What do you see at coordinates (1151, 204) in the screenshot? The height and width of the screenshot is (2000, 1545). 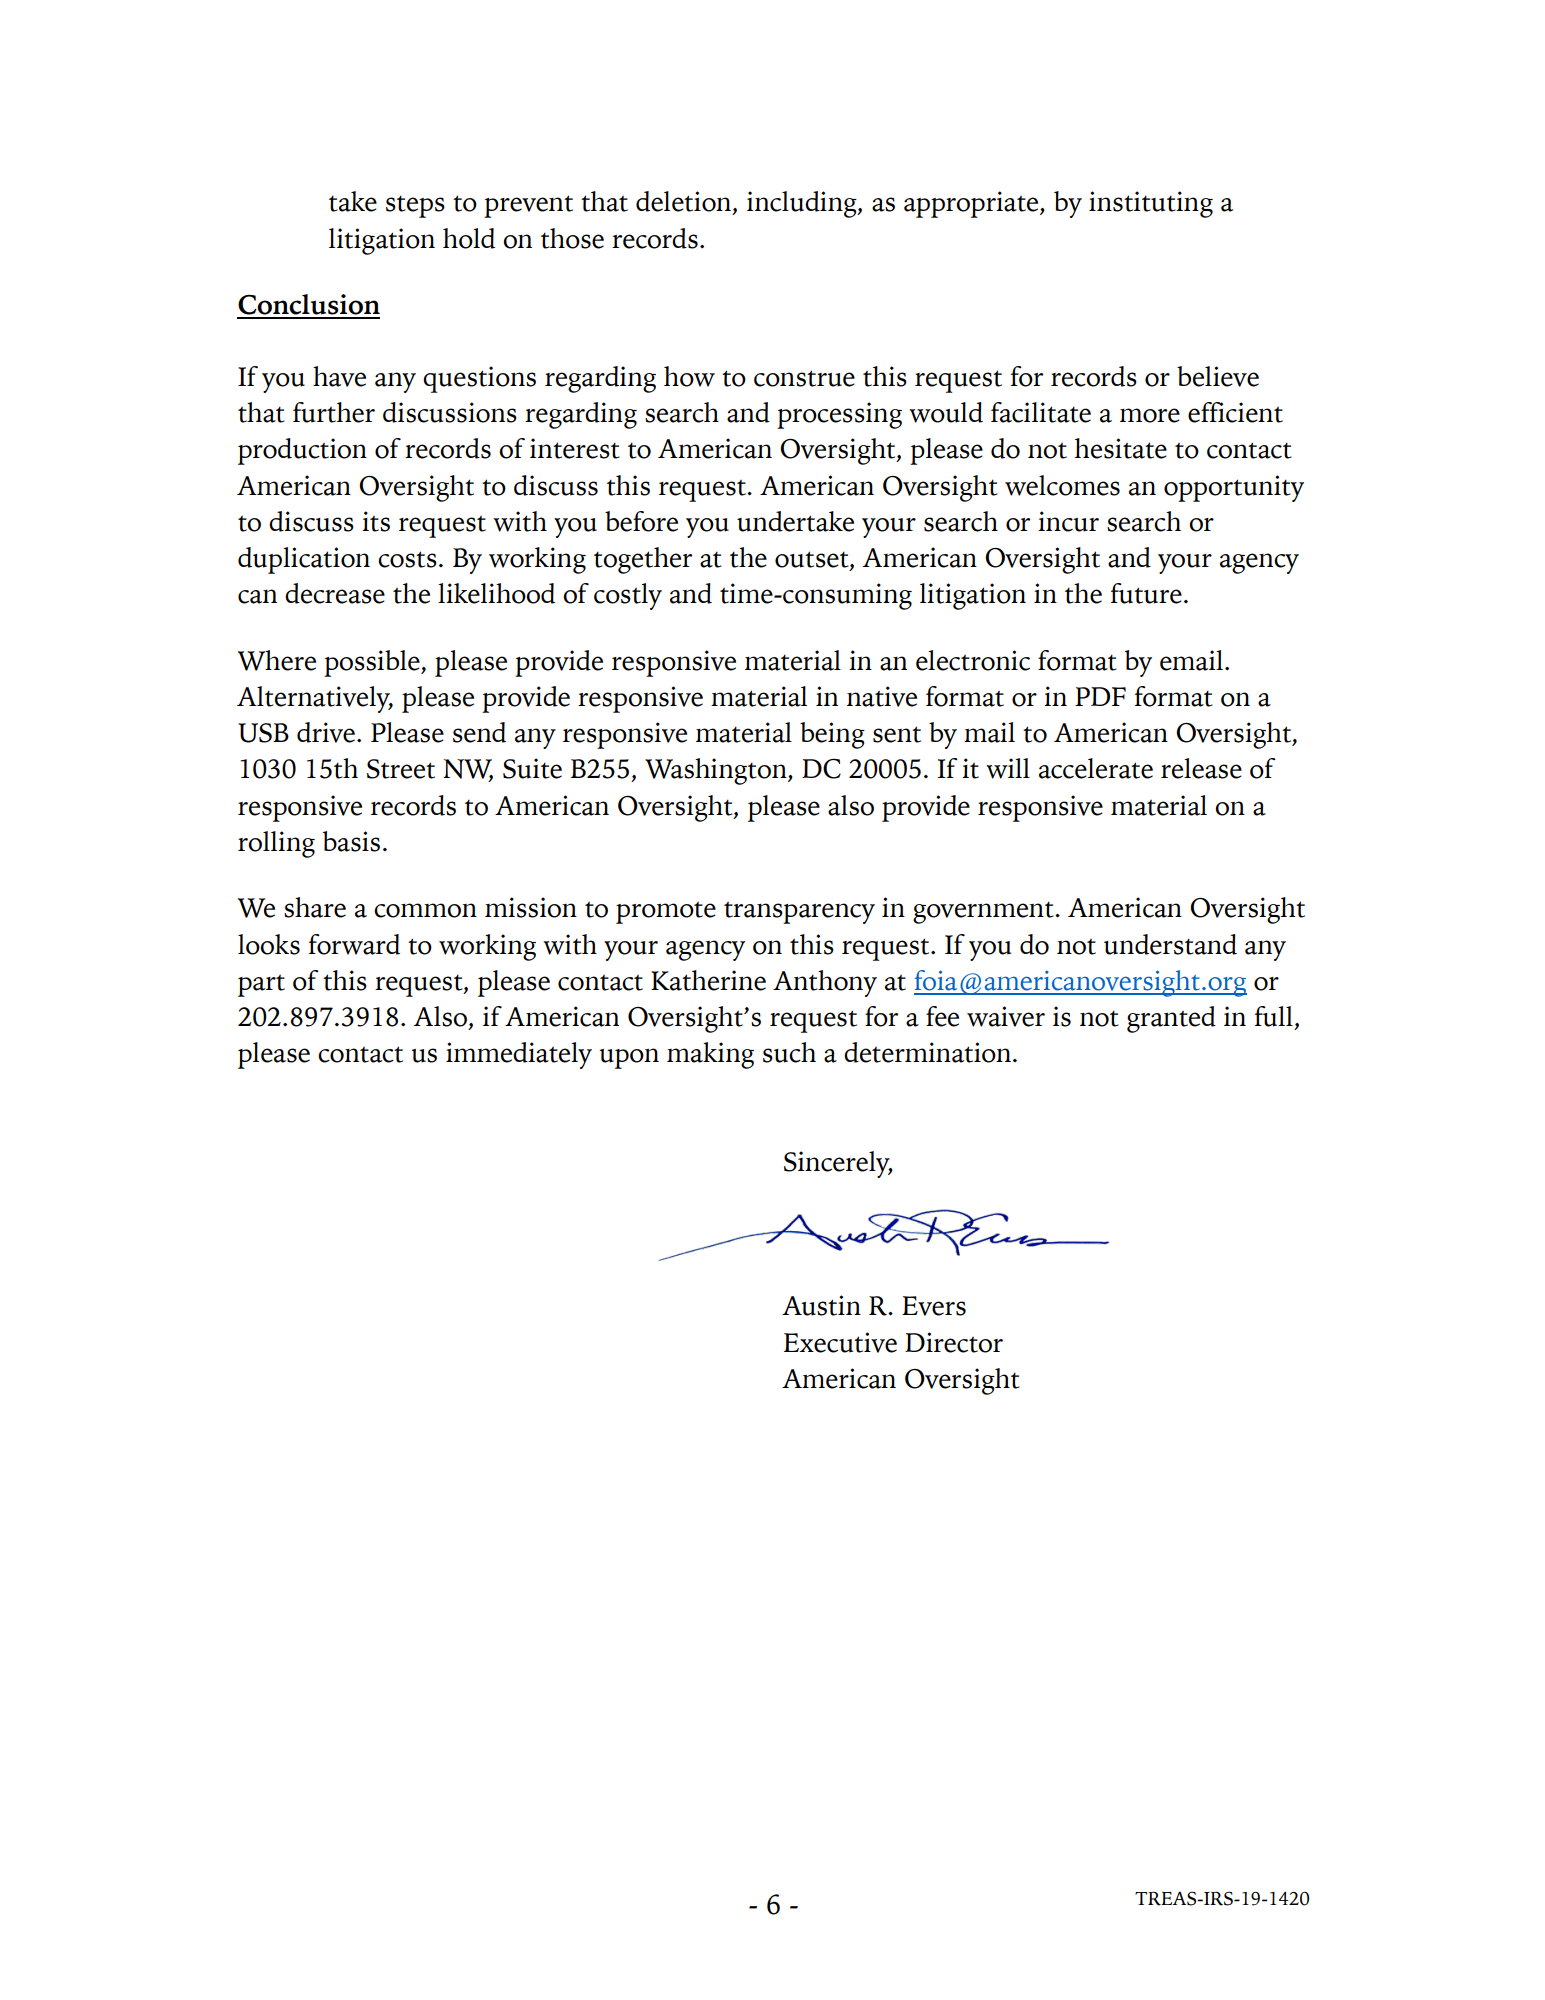 I see `instituting` at bounding box center [1151, 204].
